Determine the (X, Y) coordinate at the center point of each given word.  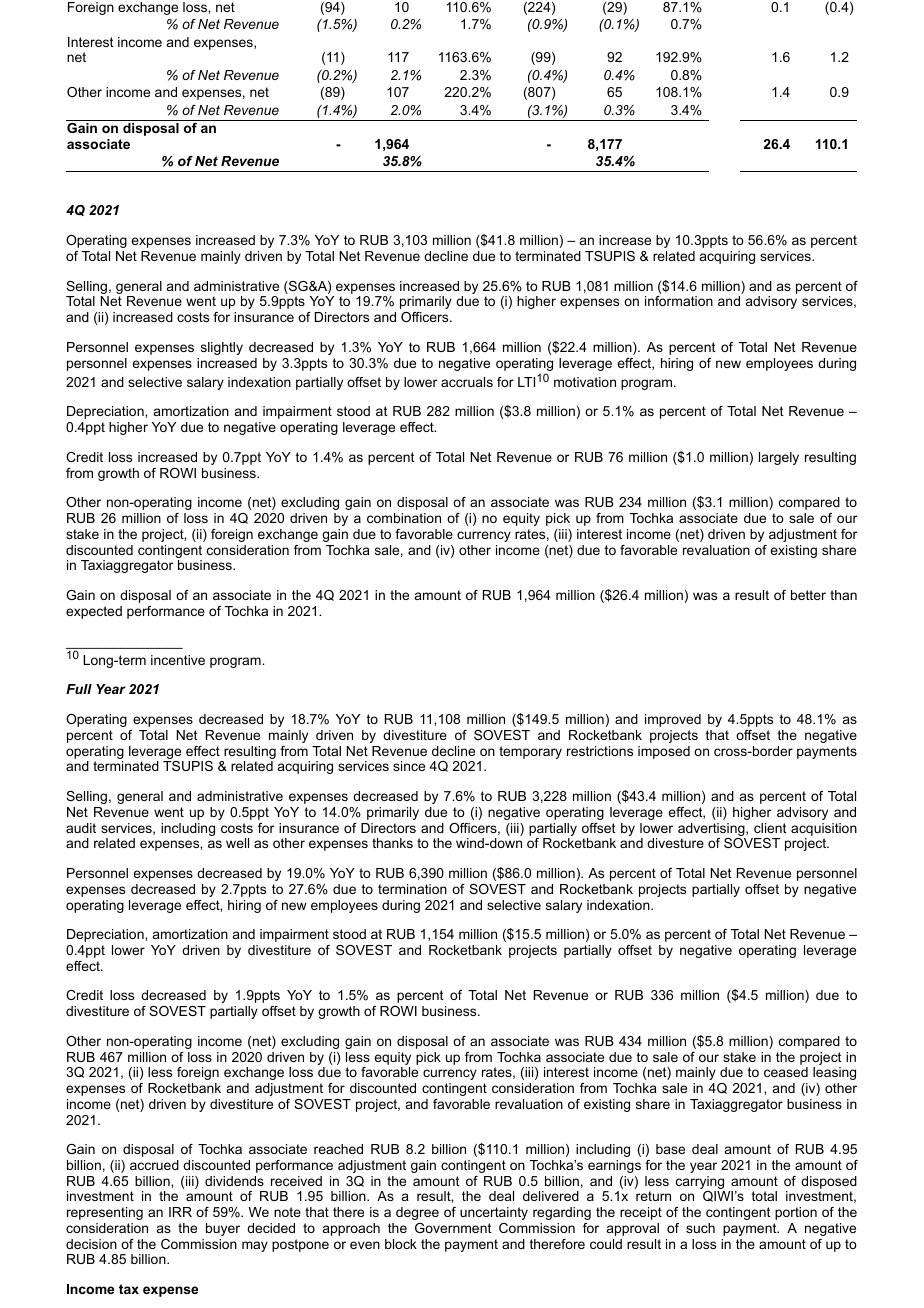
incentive (178, 660)
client (770, 828)
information (679, 301)
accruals (467, 382)
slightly (222, 348)
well (237, 843)
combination (404, 518)
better (808, 595)
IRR (180, 1212)
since (409, 766)
